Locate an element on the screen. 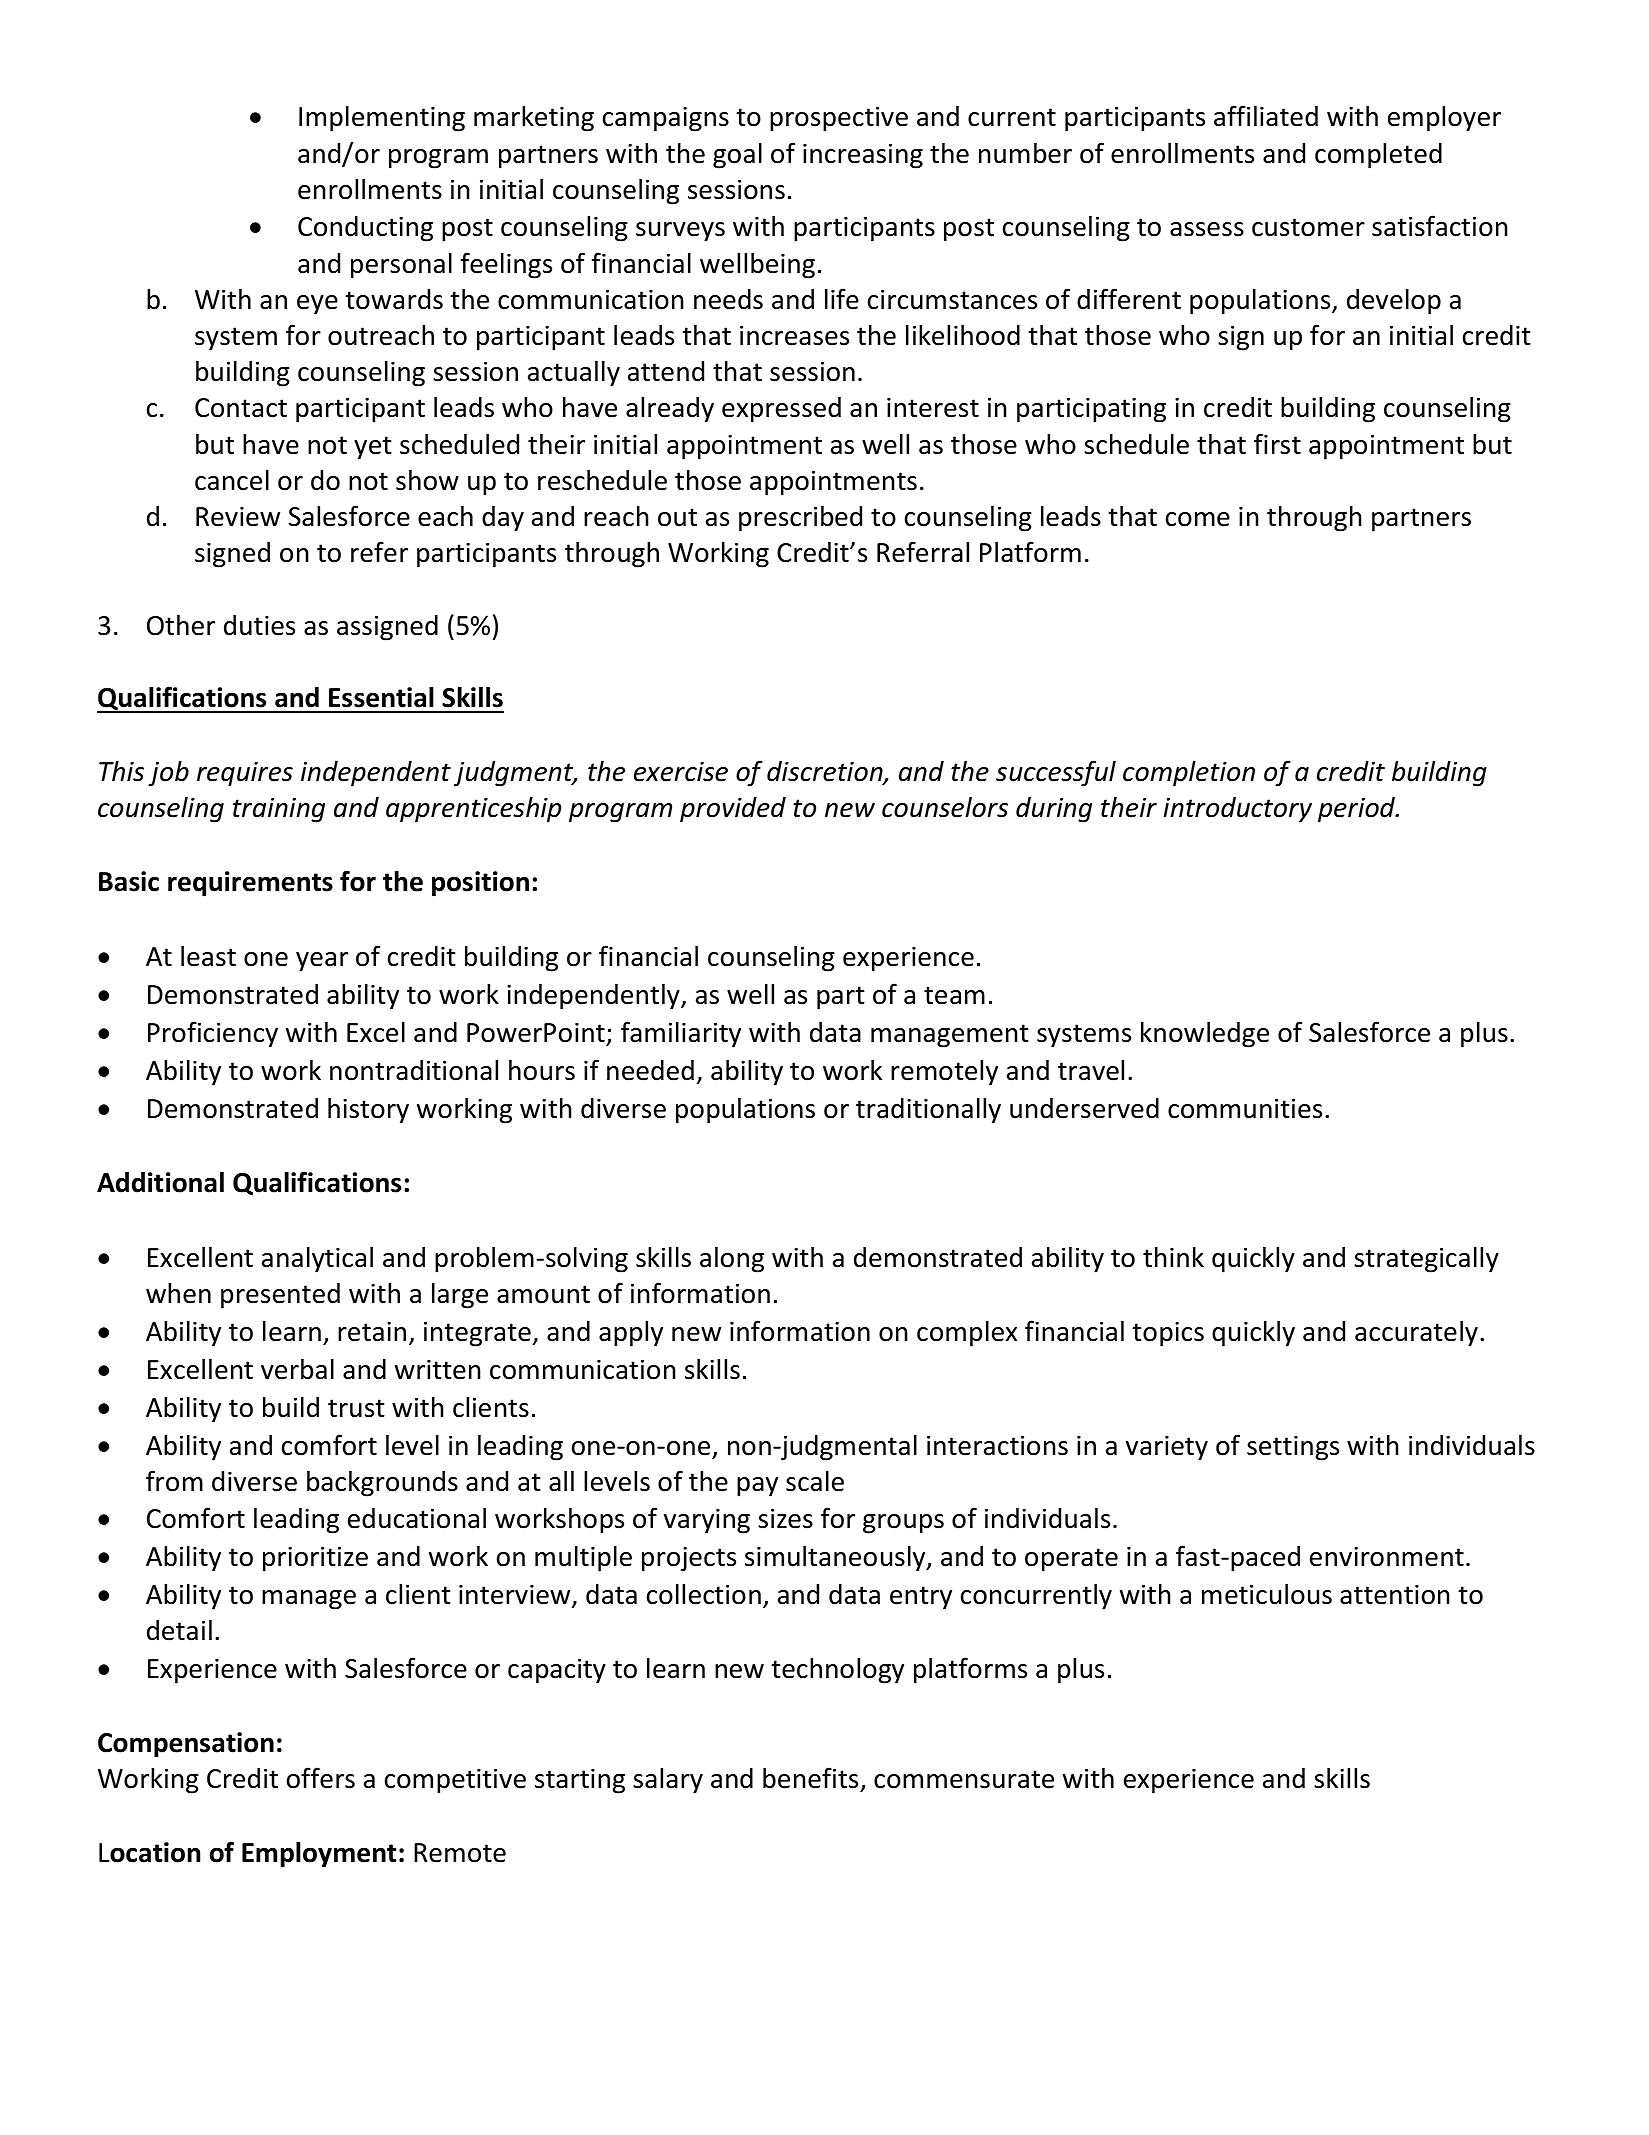 The height and width of the screenshot is (2135, 1649). communities is located at coordinates (1245, 1108).
